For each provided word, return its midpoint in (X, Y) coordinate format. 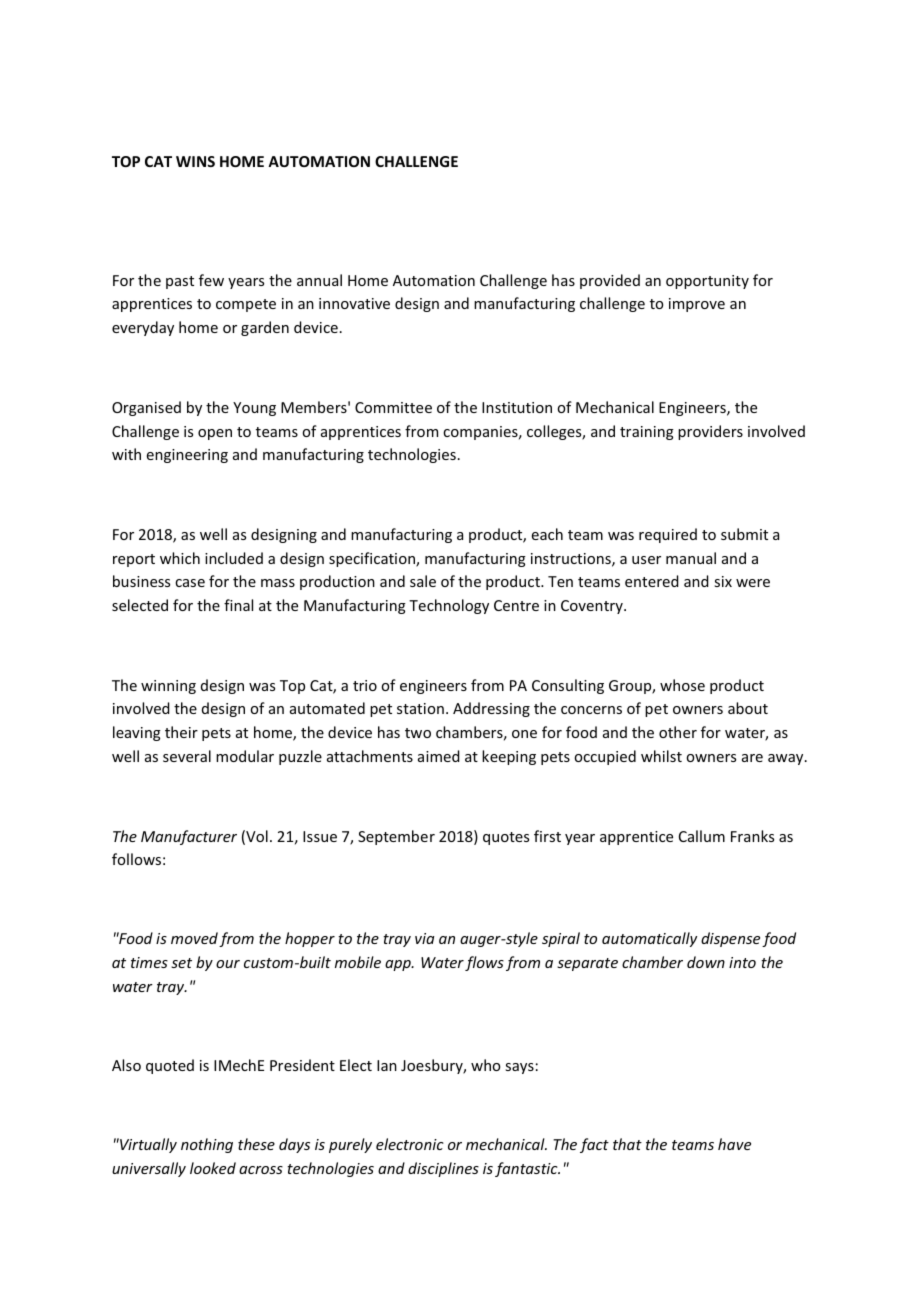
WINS (195, 161)
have (734, 1144)
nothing (207, 1145)
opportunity (707, 282)
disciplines (443, 1169)
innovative (354, 303)
